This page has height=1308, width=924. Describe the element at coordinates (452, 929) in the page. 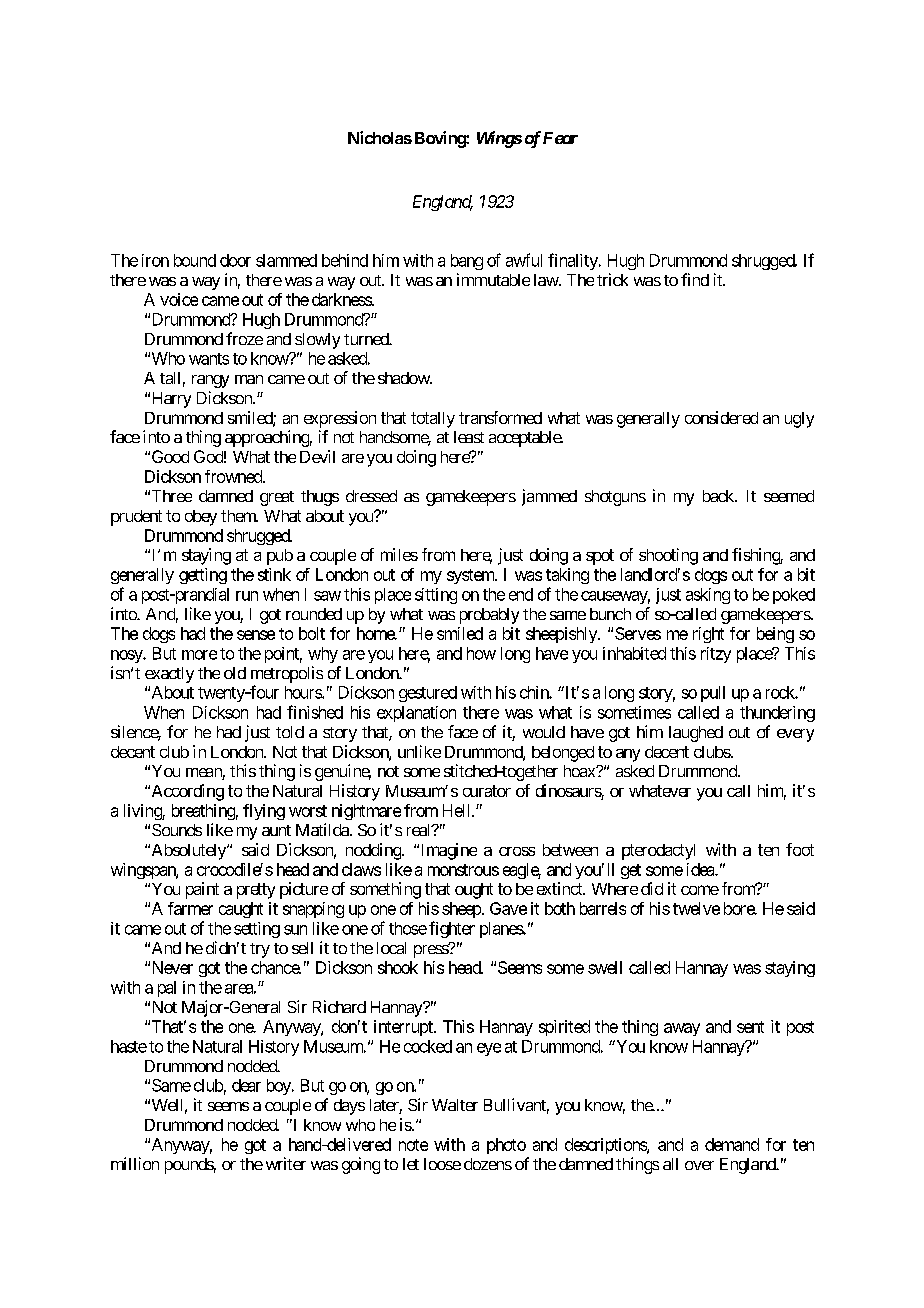

I see `fighter` at that location.
